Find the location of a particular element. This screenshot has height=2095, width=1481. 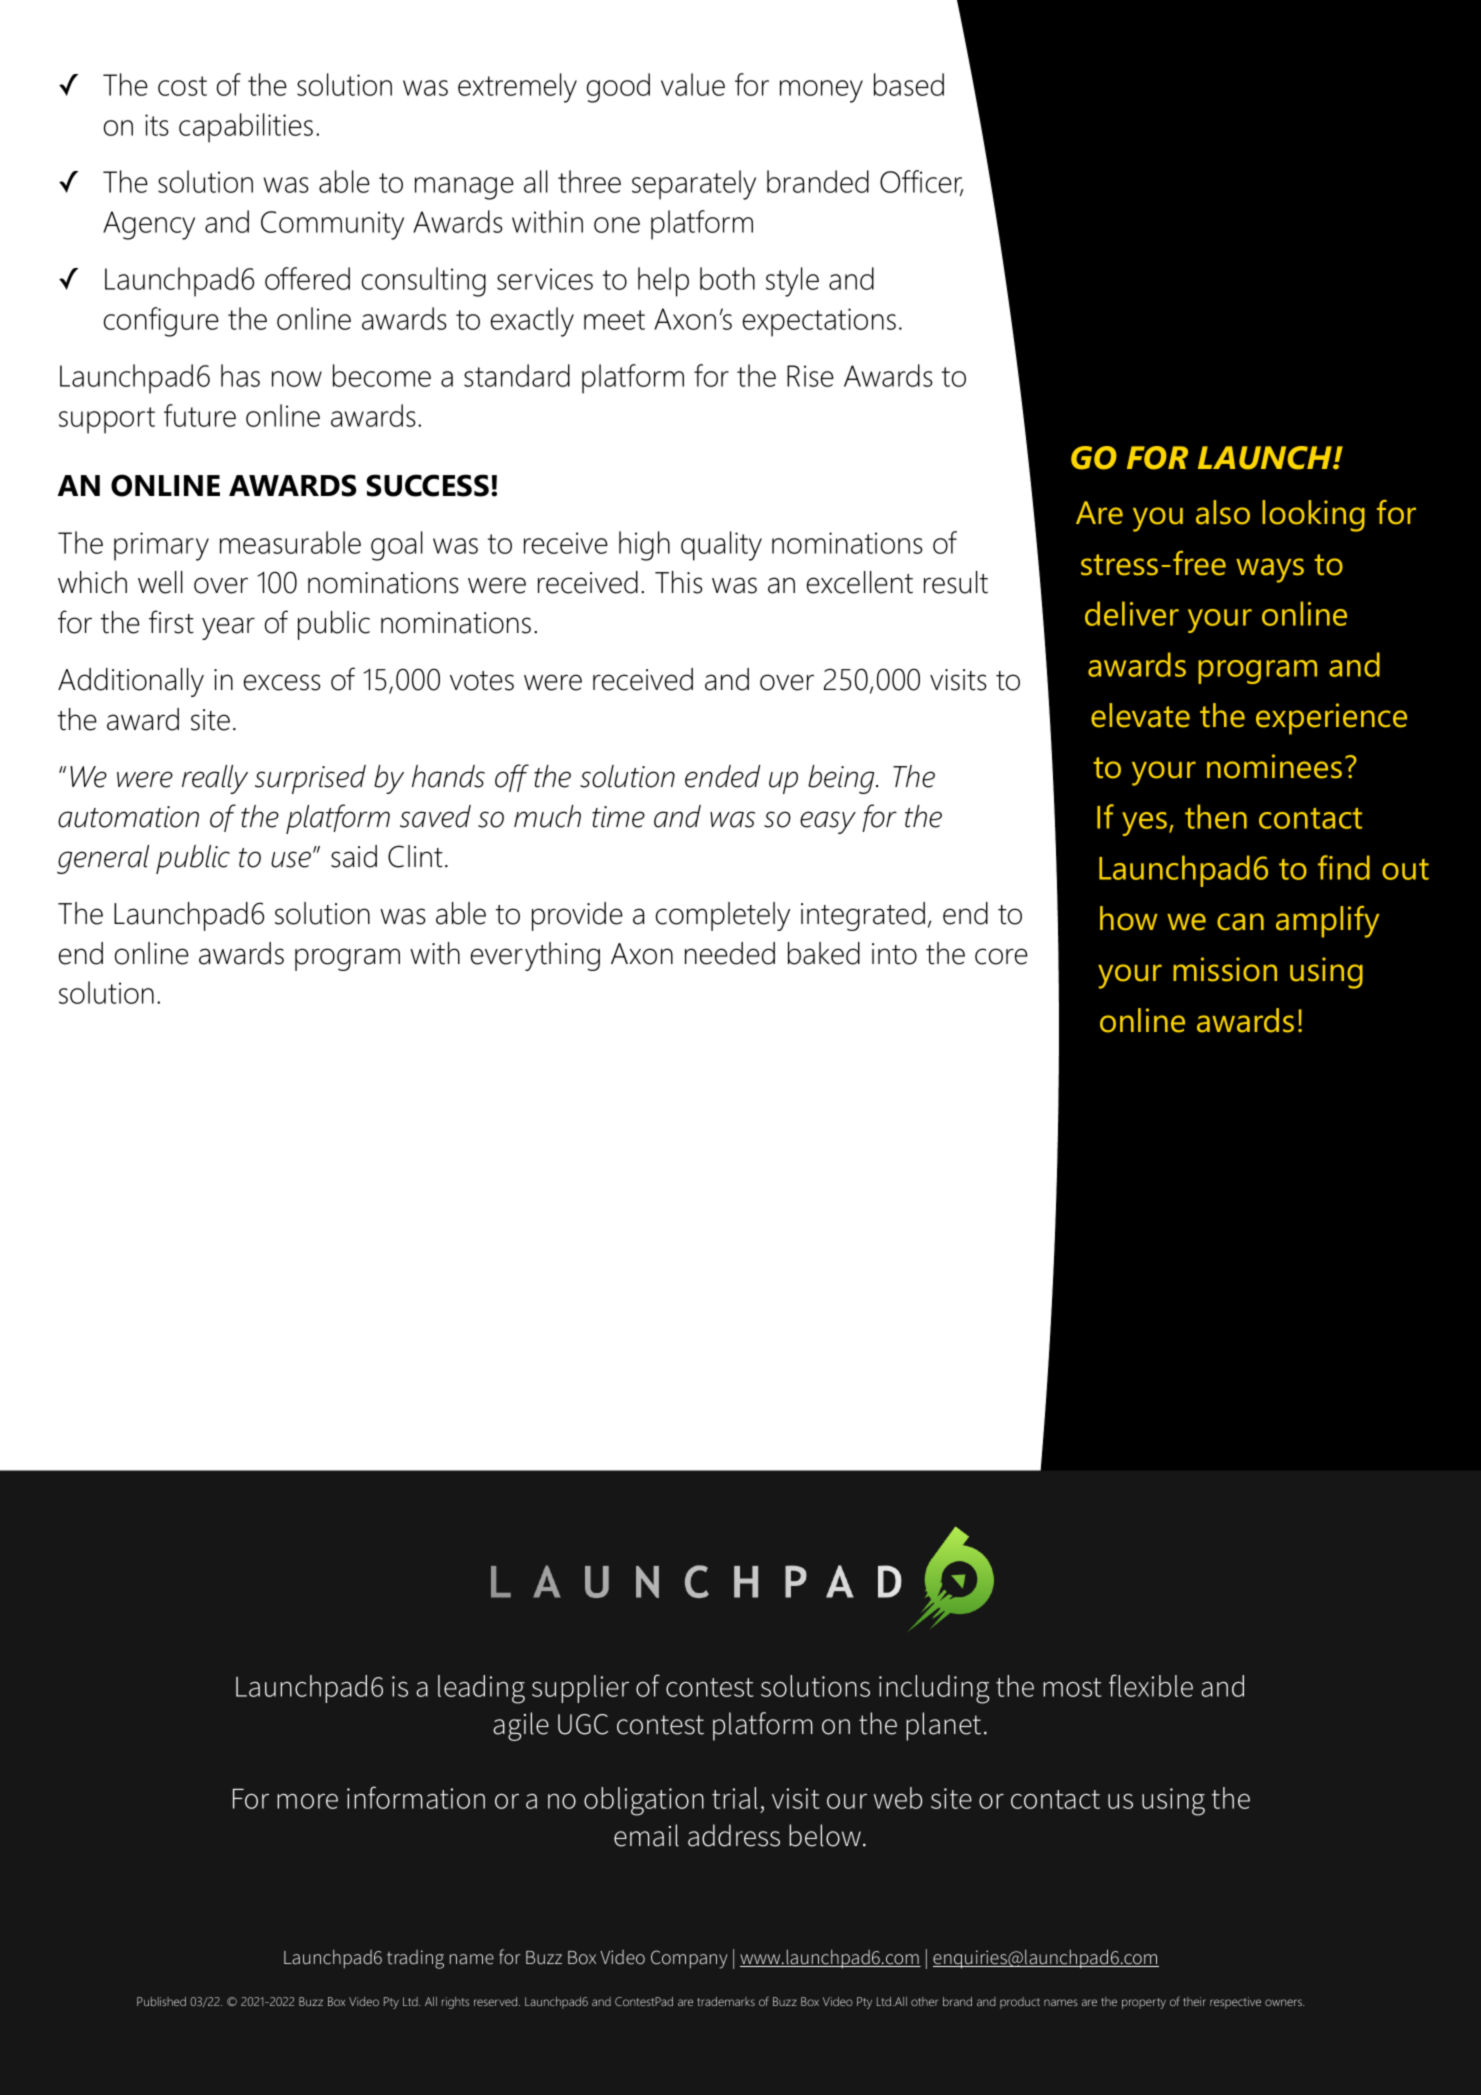

Officer is located at coordinates (921, 183).
